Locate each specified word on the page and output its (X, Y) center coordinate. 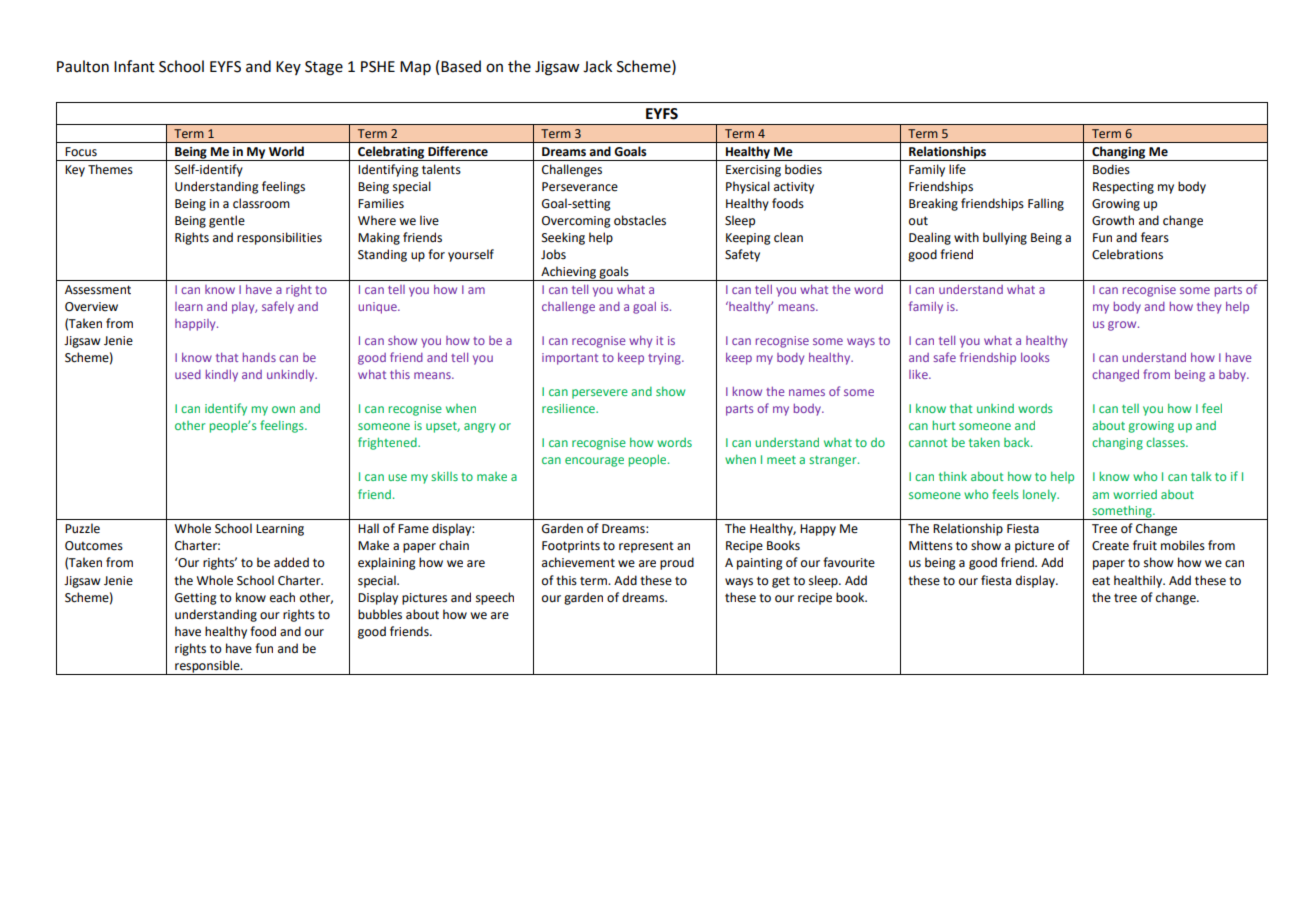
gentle (227, 221)
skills (444, 476)
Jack (597, 66)
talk (1201, 476)
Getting (196, 599)
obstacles (640, 220)
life (957, 169)
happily (196, 325)
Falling (1046, 204)
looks (1035, 357)
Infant (134, 66)
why (640, 342)
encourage (594, 462)
